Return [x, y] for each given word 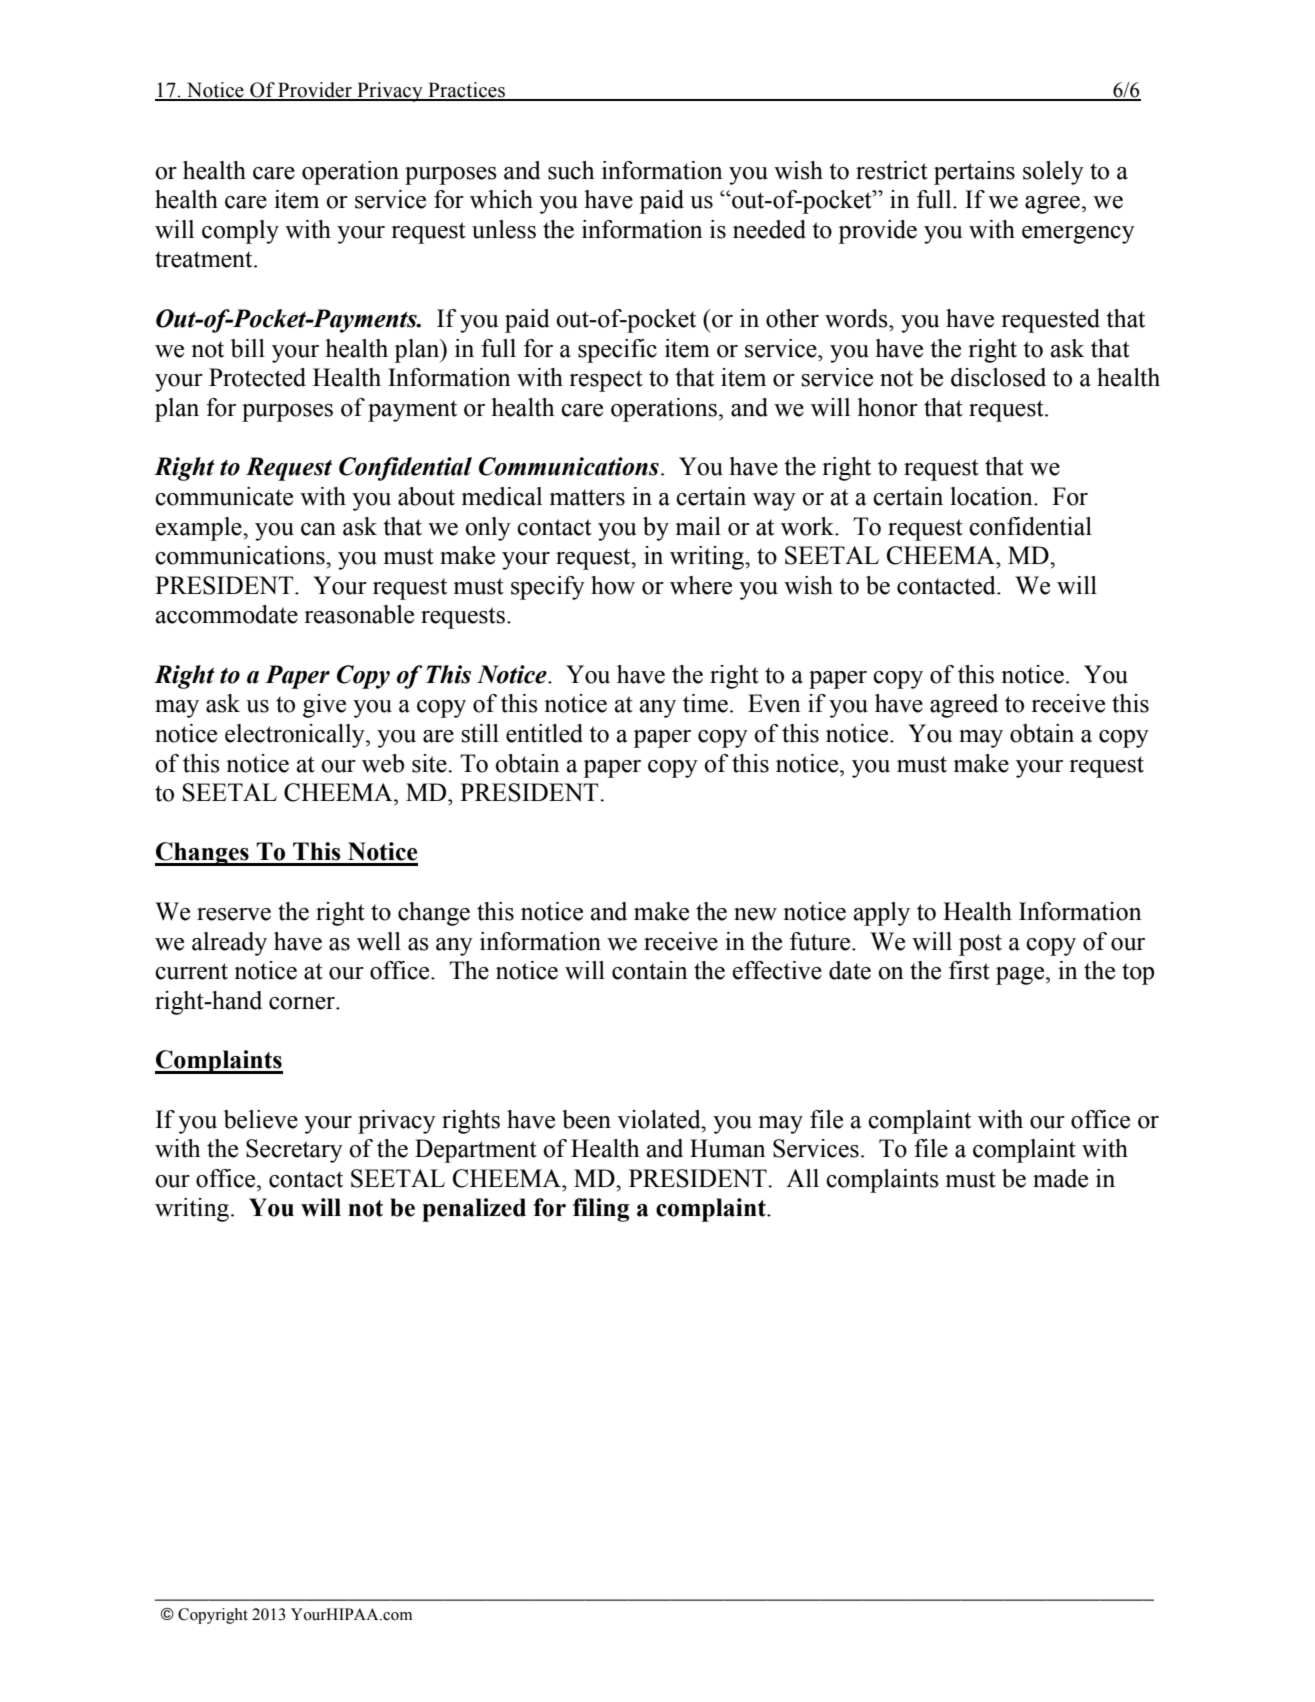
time [705, 703]
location [992, 496]
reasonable [359, 614]
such [571, 170]
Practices [466, 91]
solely [1053, 173]
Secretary [294, 1151]
